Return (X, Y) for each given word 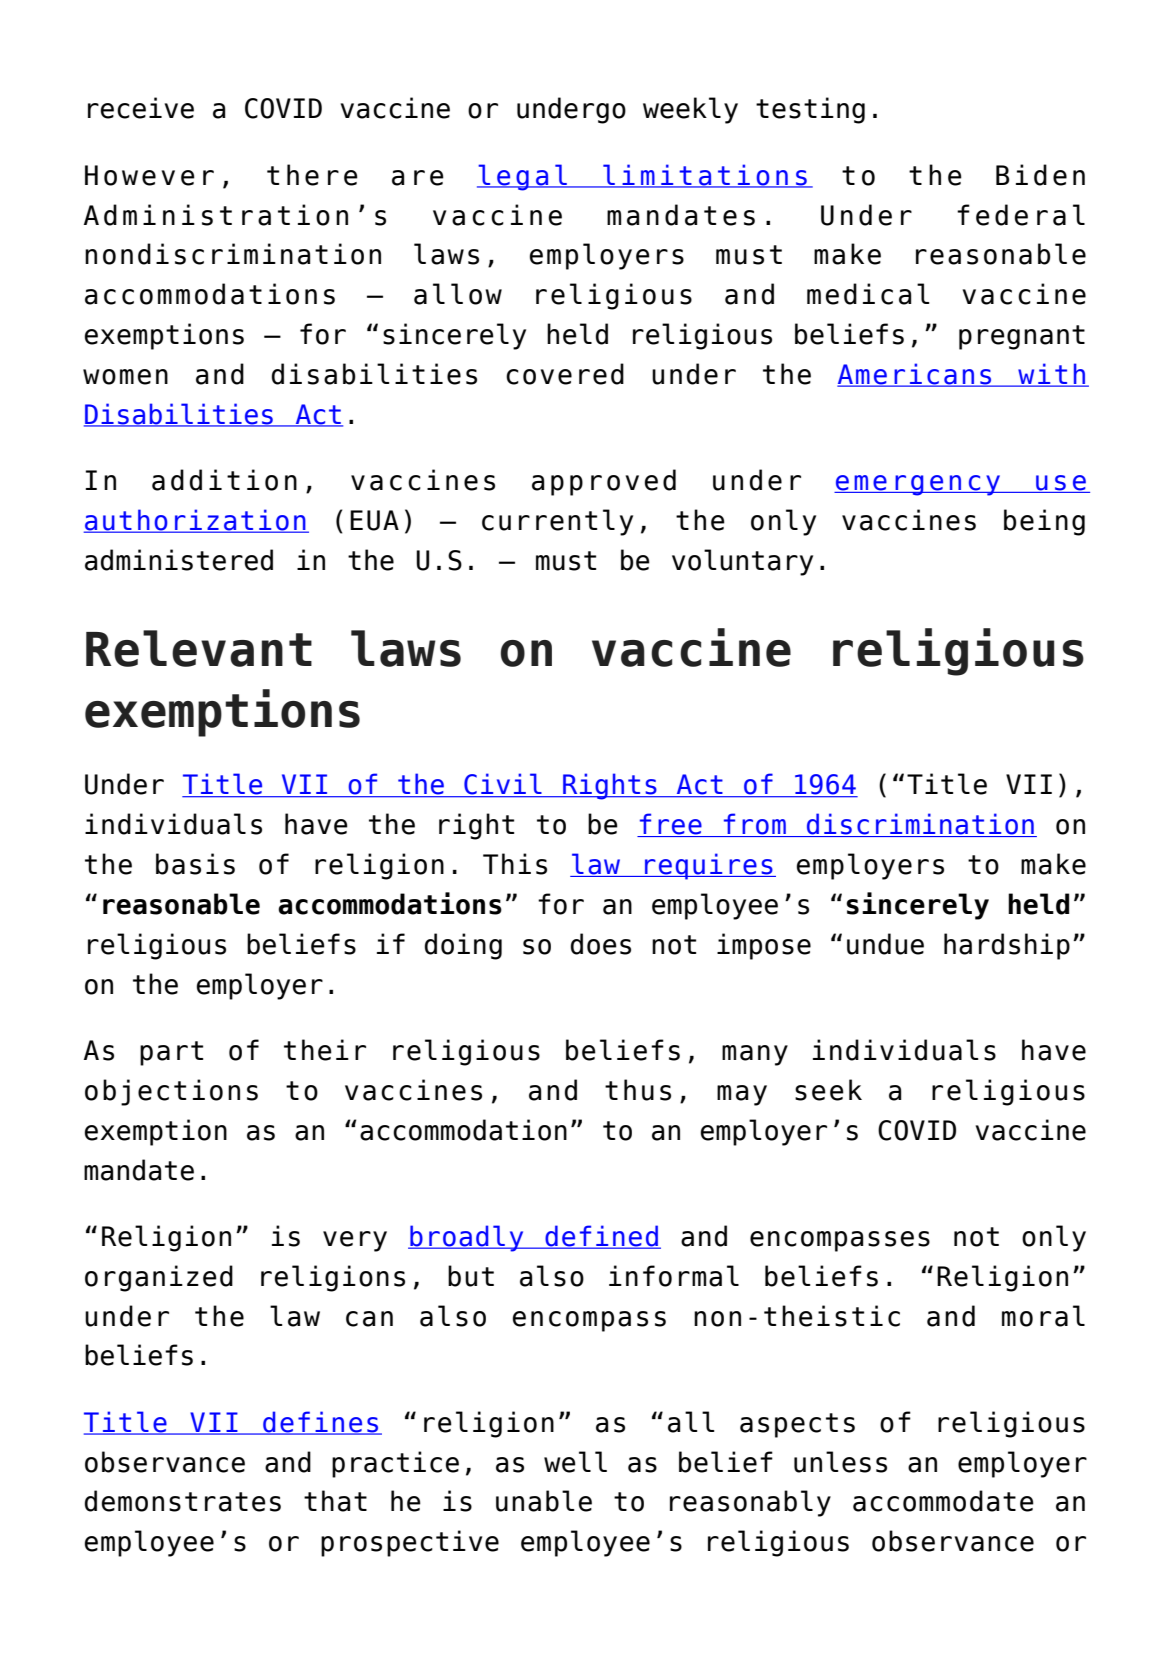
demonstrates (183, 1501)
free (671, 825)
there (312, 175)
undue (885, 944)
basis (195, 864)
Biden (1040, 175)
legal (523, 177)
